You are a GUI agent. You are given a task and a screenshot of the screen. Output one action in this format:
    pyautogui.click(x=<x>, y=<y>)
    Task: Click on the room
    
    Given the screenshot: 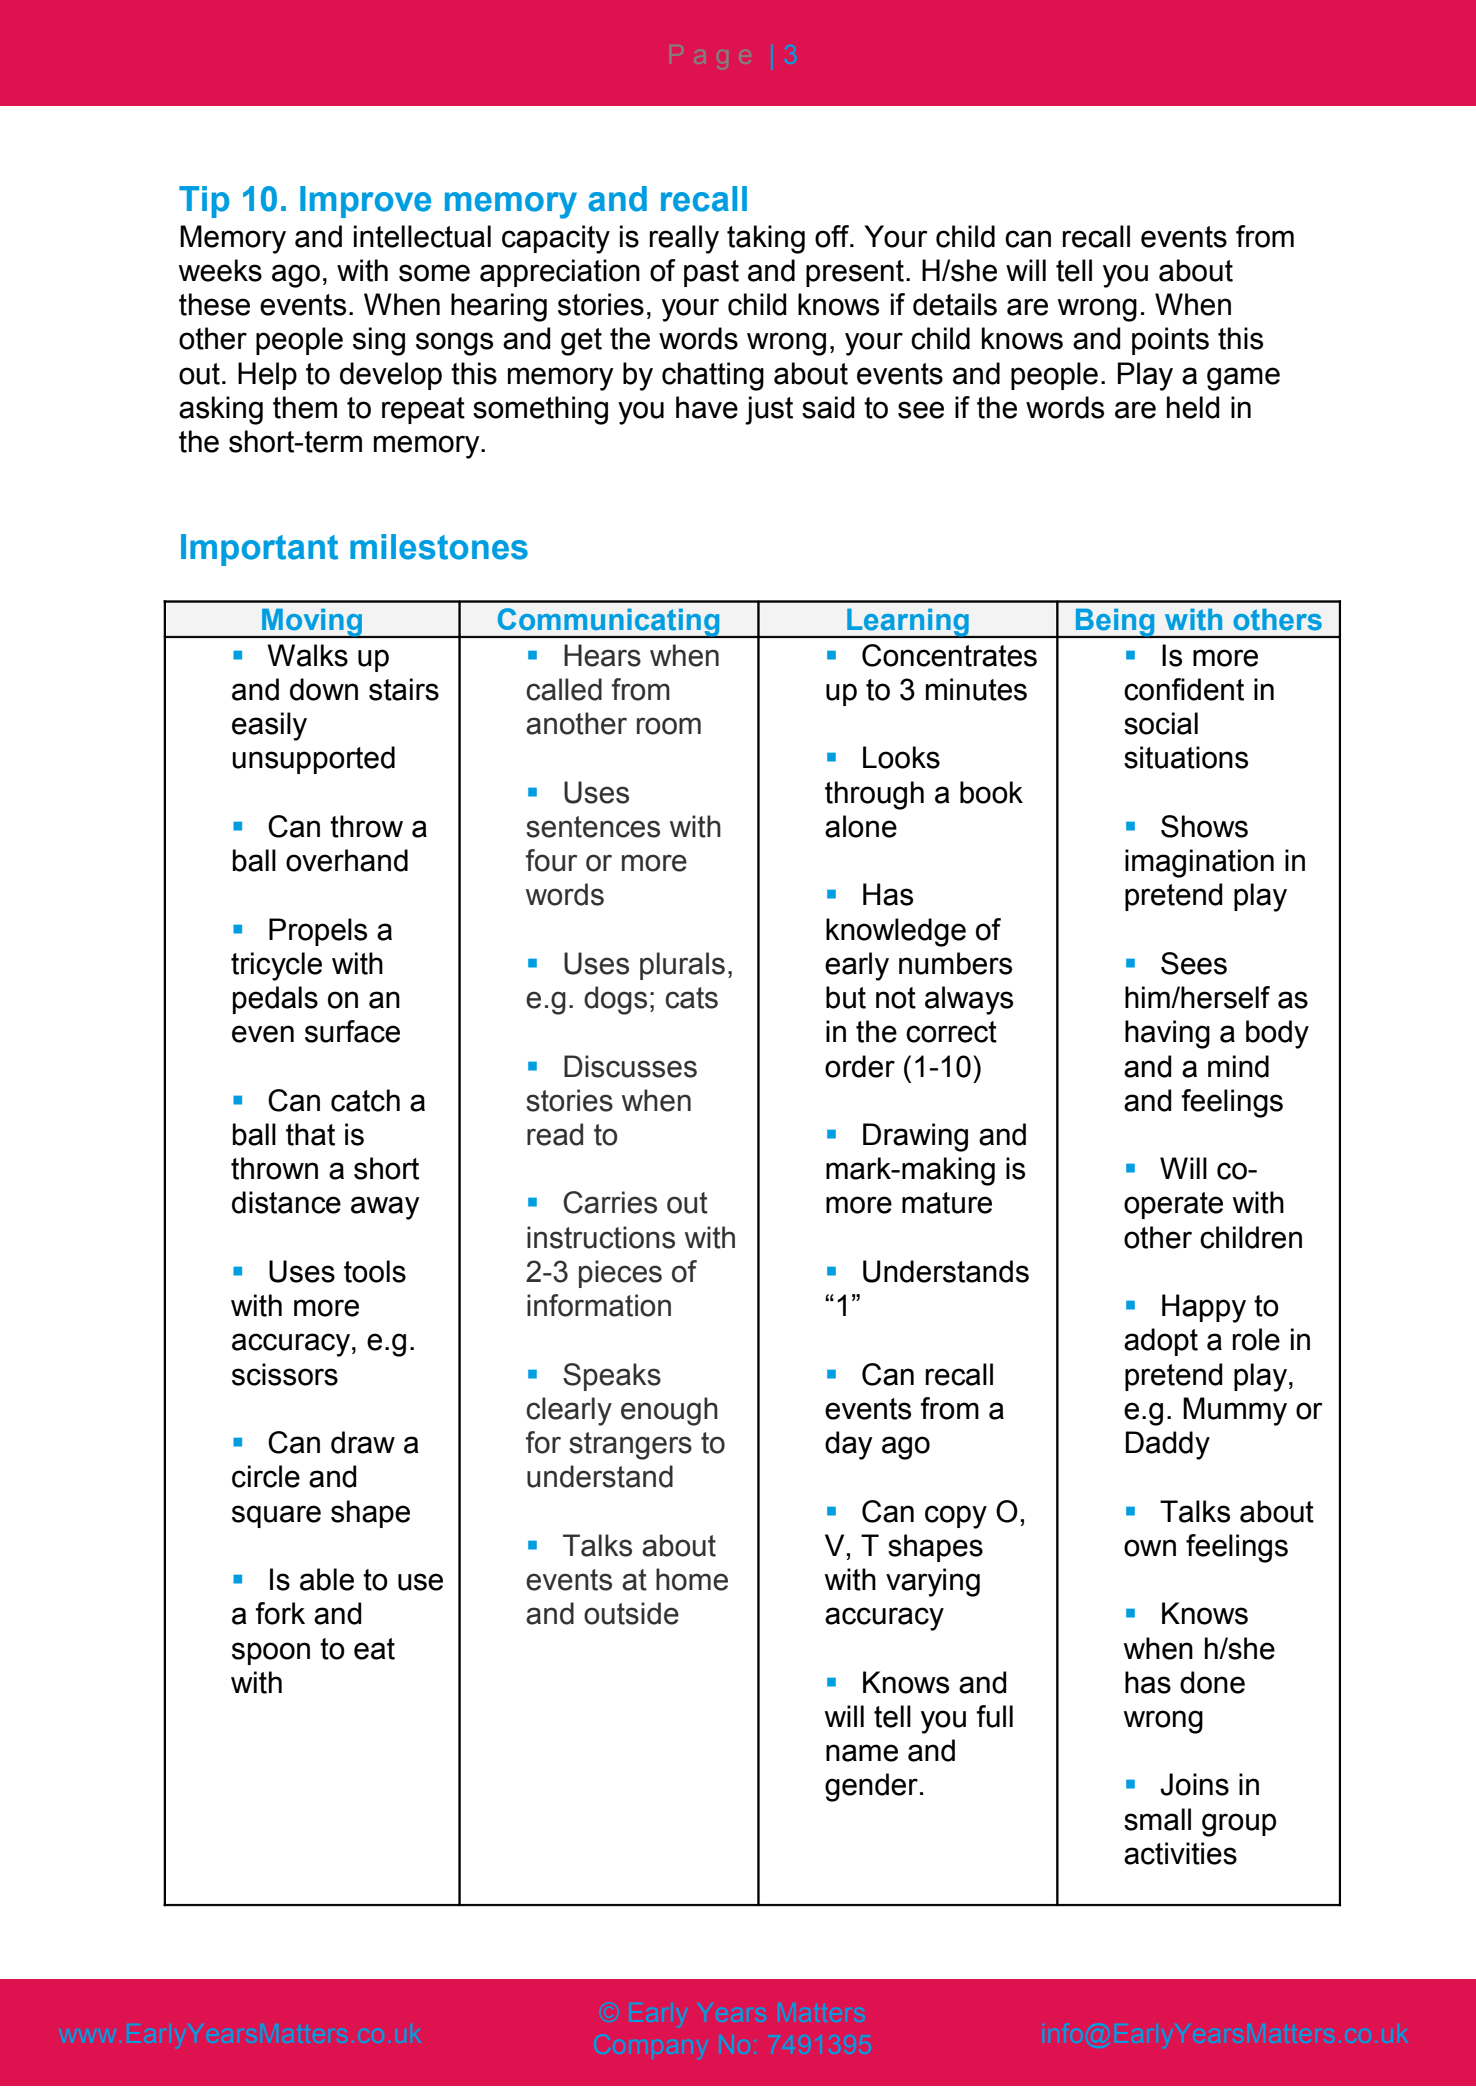 What is the action you would take?
    pyautogui.click(x=669, y=726)
